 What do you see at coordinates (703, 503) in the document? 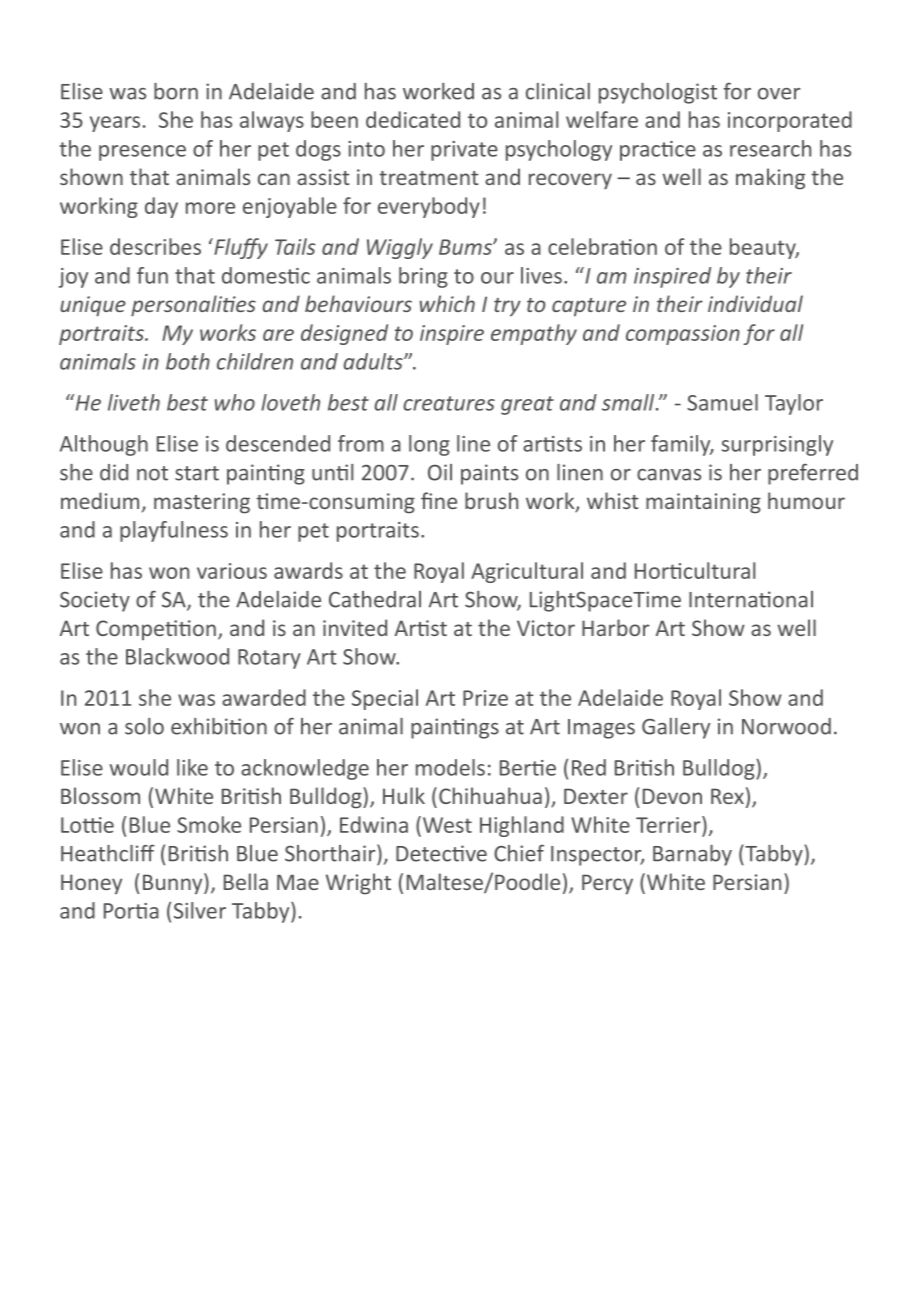
I see `maintaining` at bounding box center [703, 503].
